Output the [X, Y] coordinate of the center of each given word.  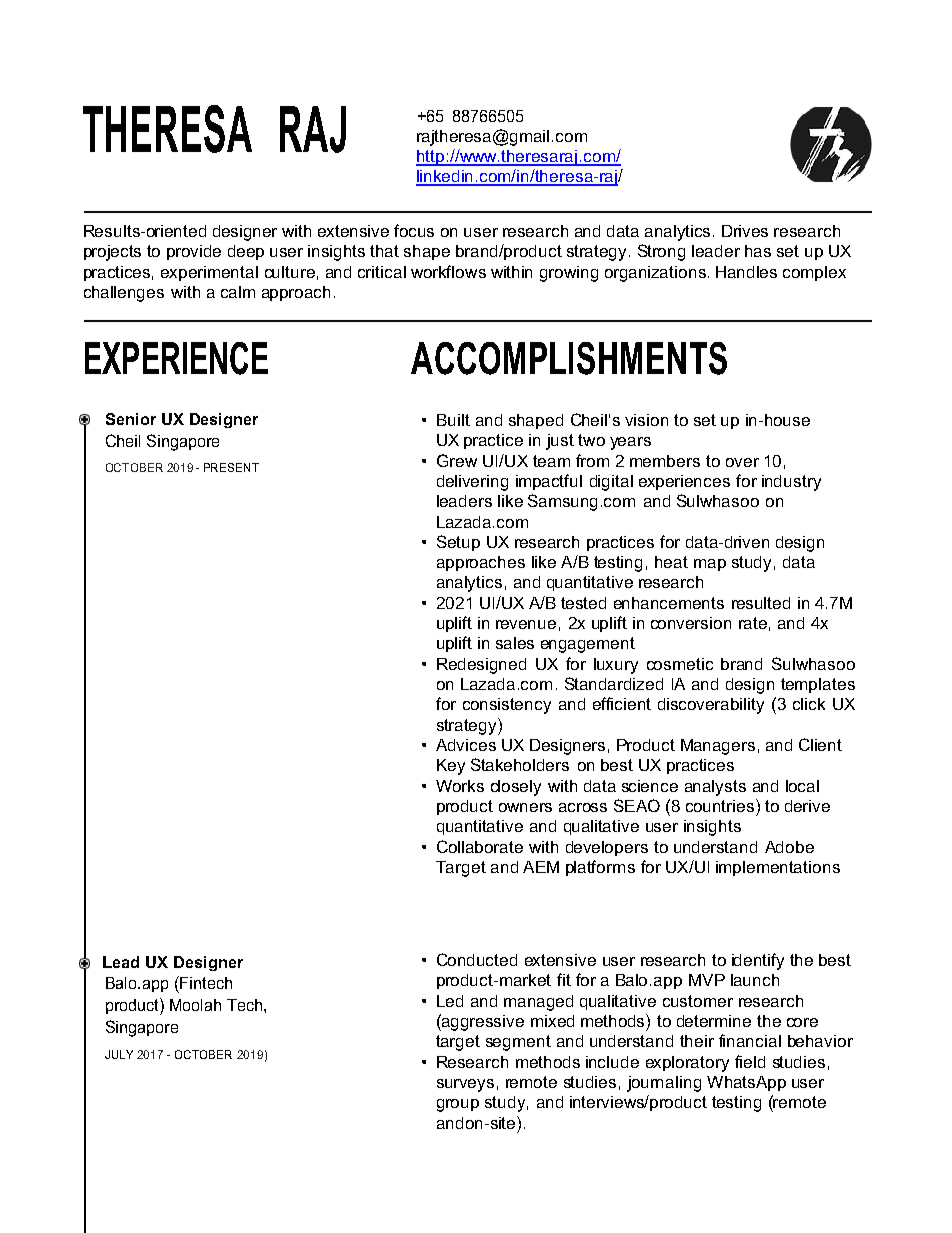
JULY [119, 1054]
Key [451, 767]
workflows [448, 271]
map [710, 565]
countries [720, 806]
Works [460, 786]
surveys [465, 1085]
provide [194, 252]
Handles [746, 272]
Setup [458, 543]
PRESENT [231, 467]
